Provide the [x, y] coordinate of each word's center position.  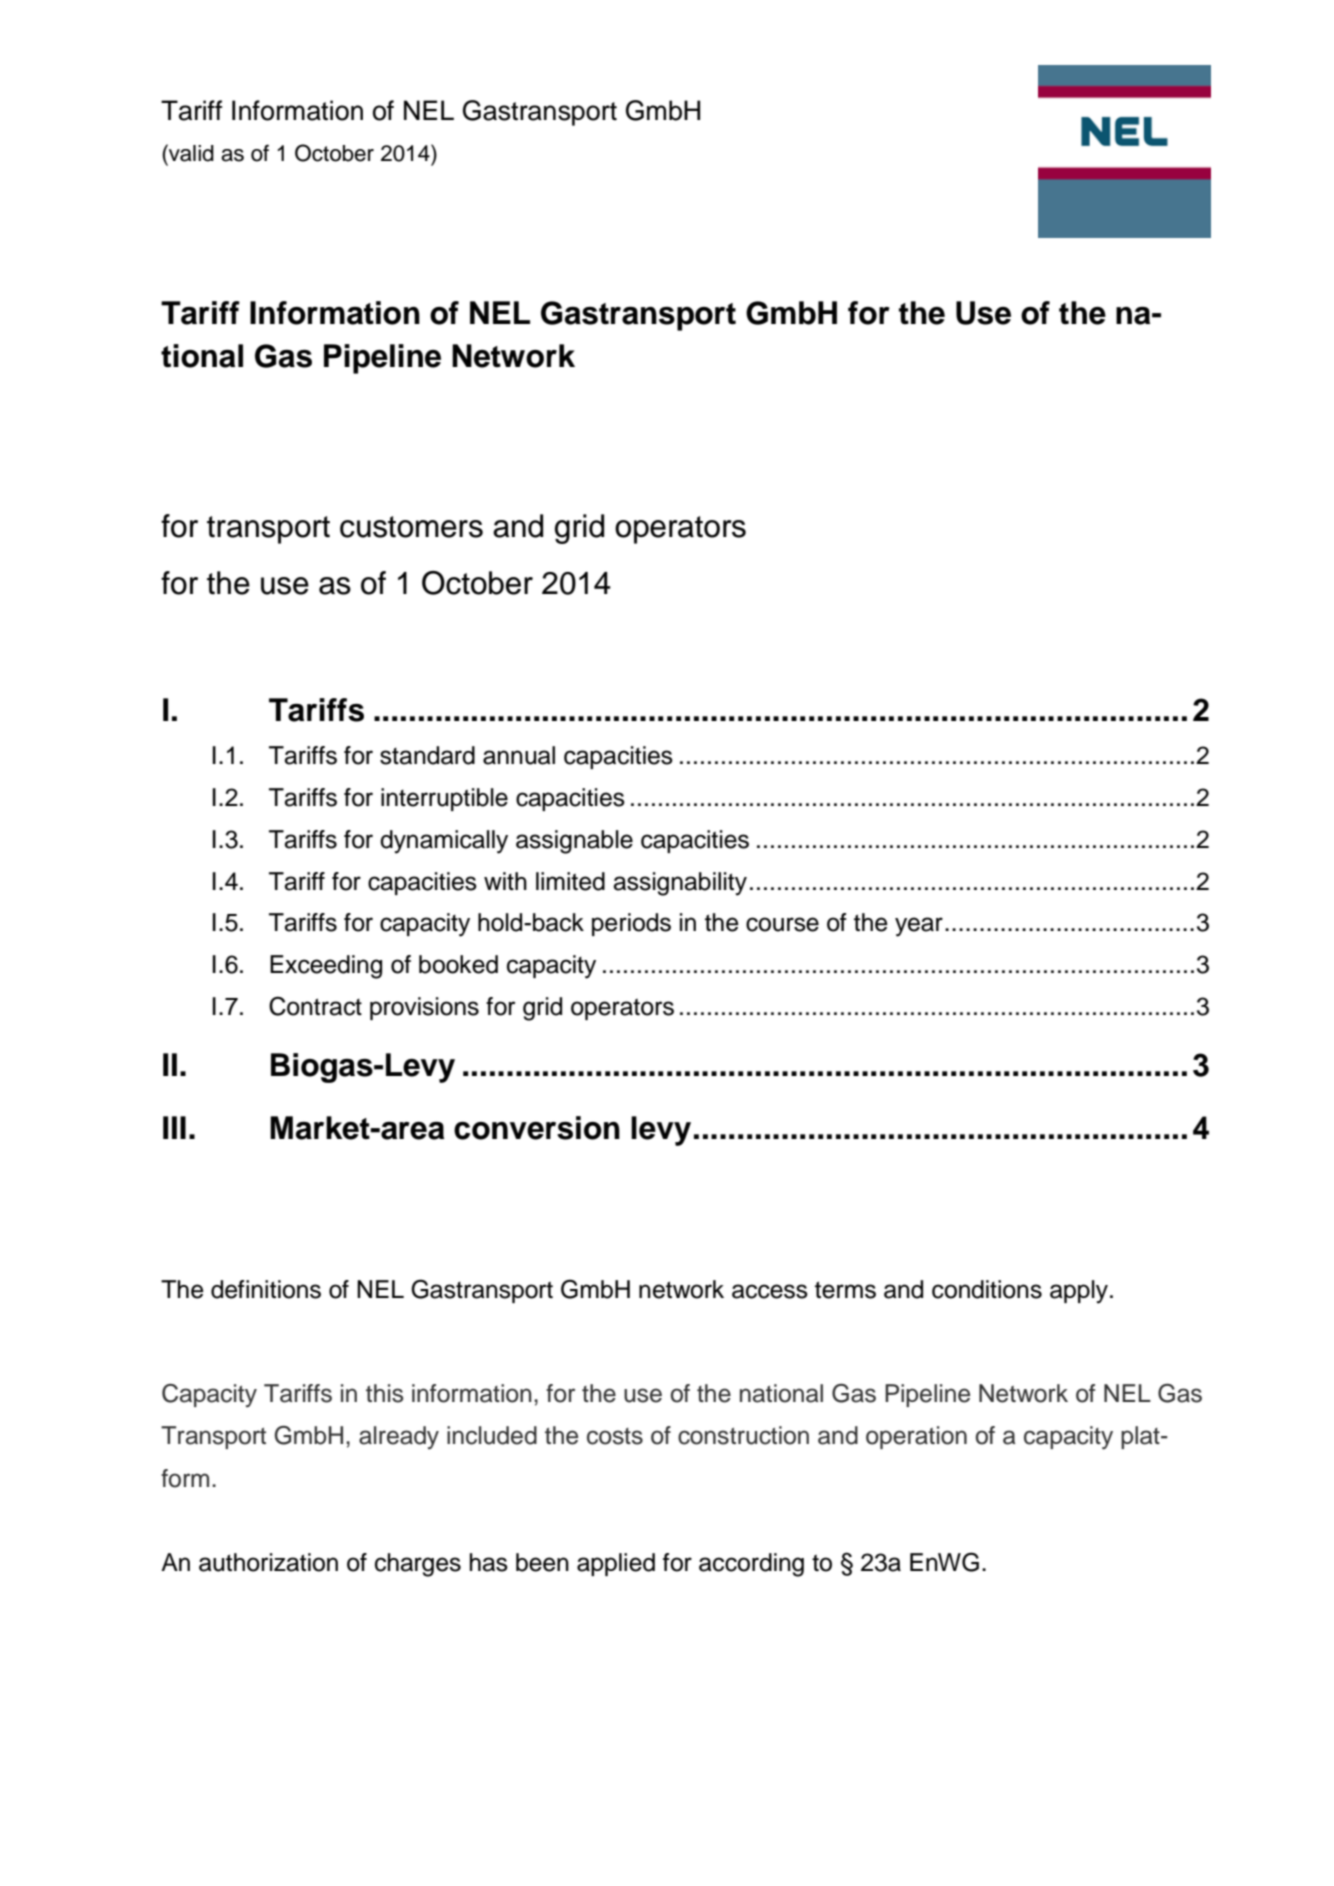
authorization [268, 1562]
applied [616, 1564]
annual [519, 755]
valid [190, 153]
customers [411, 527]
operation [916, 1437]
